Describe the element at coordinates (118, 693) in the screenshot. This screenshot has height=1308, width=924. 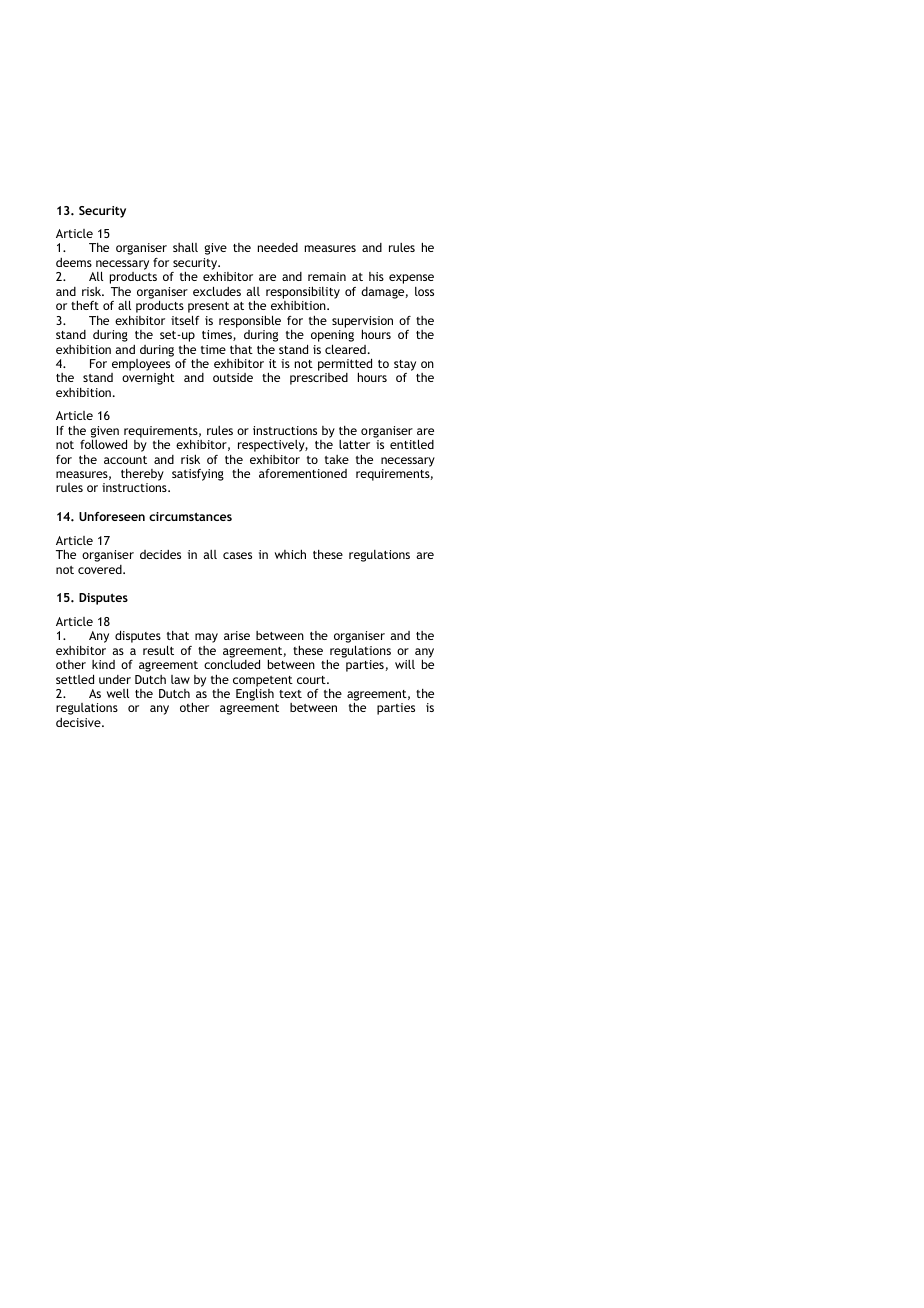
I see `well` at that location.
